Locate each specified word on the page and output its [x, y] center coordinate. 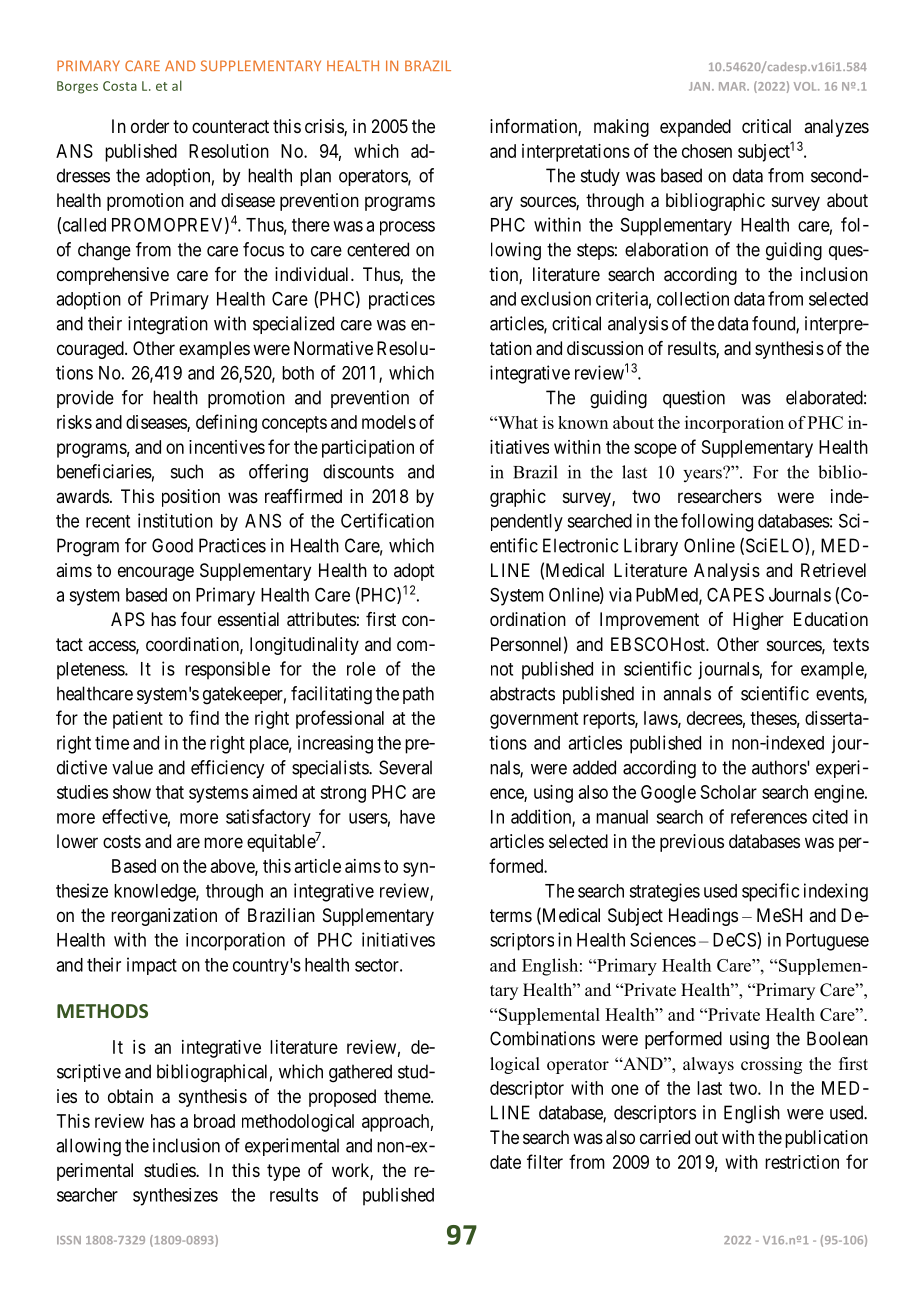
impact [152, 966]
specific [770, 892]
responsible [227, 670]
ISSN [69, 1240]
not [502, 669]
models [389, 422]
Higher [758, 621]
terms [511, 915]
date [505, 1162]
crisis [325, 127]
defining [226, 423]
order [150, 126]
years [703, 474]
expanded [695, 128]
